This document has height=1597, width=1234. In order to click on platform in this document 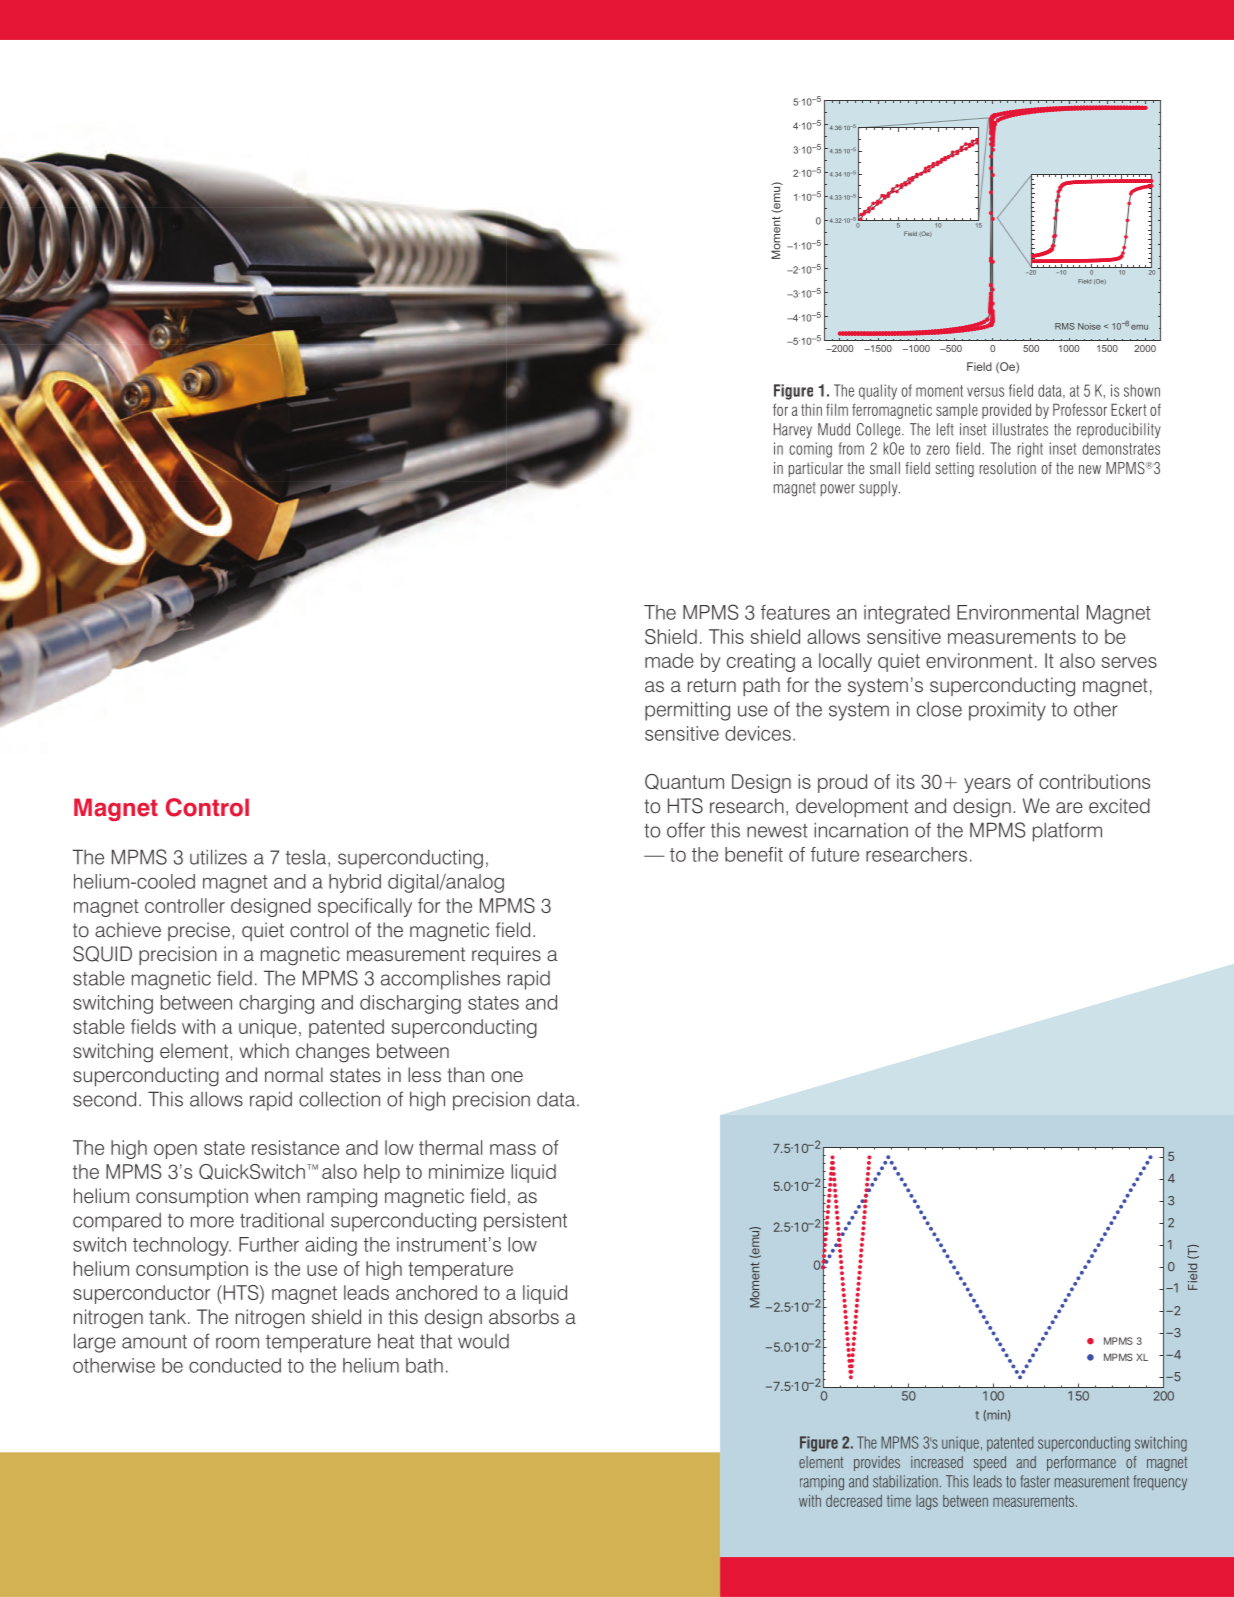, I will do `click(1067, 832)`.
